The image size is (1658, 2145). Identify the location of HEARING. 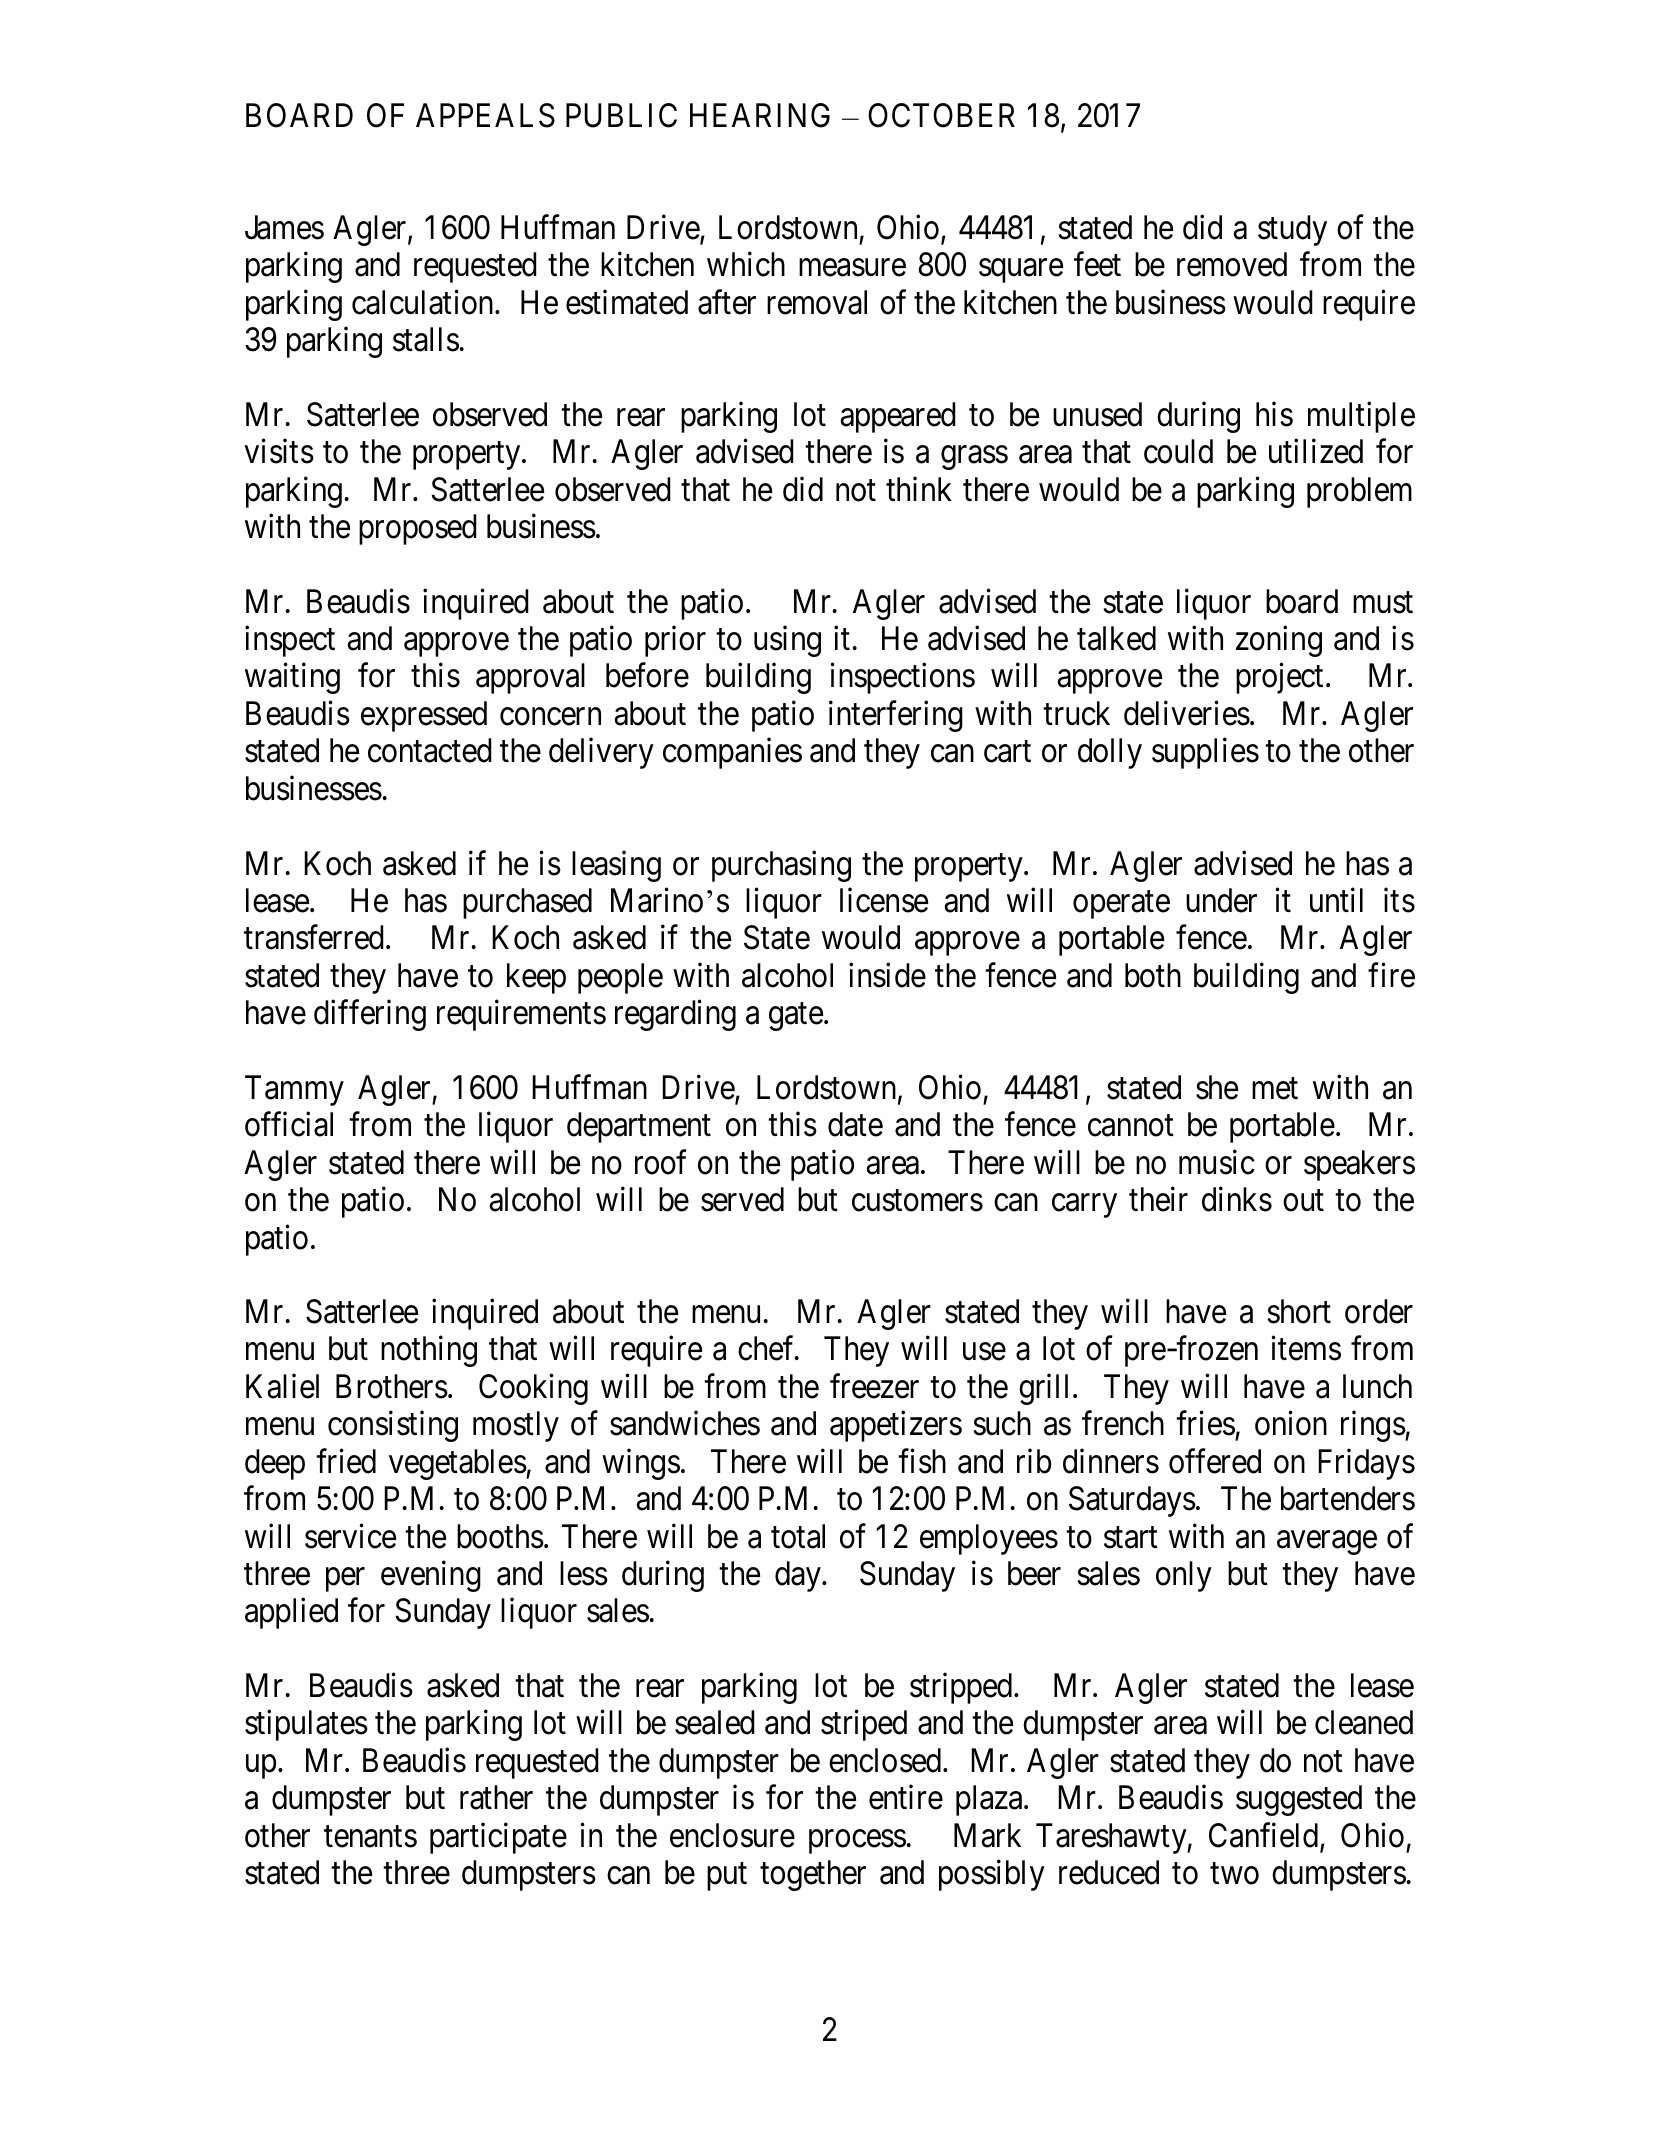
(760, 115).
